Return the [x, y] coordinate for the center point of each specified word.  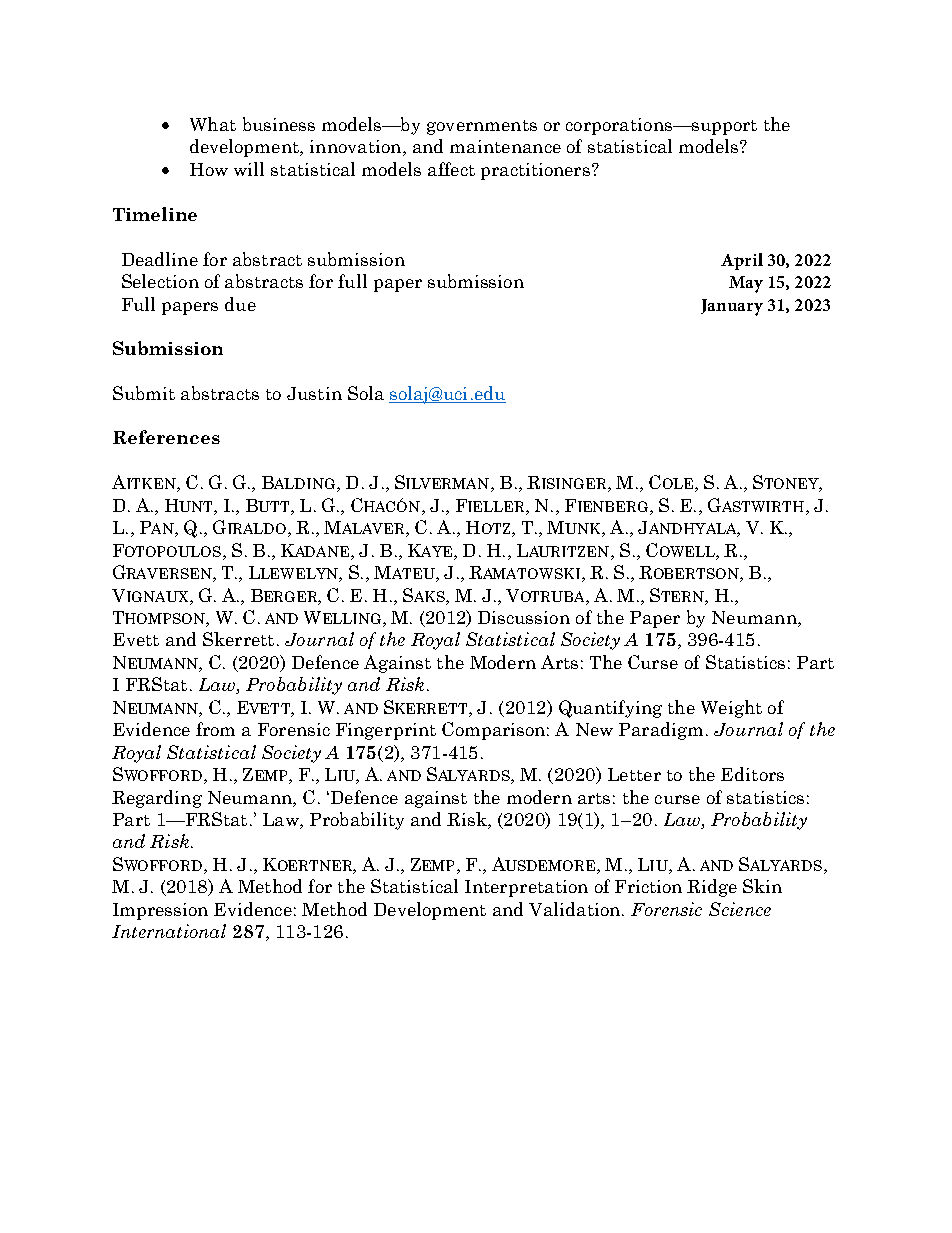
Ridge [712, 888]
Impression [160, 911]
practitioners [537, 171]
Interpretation [526, 888]
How [209, 169]
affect [451, 169]
